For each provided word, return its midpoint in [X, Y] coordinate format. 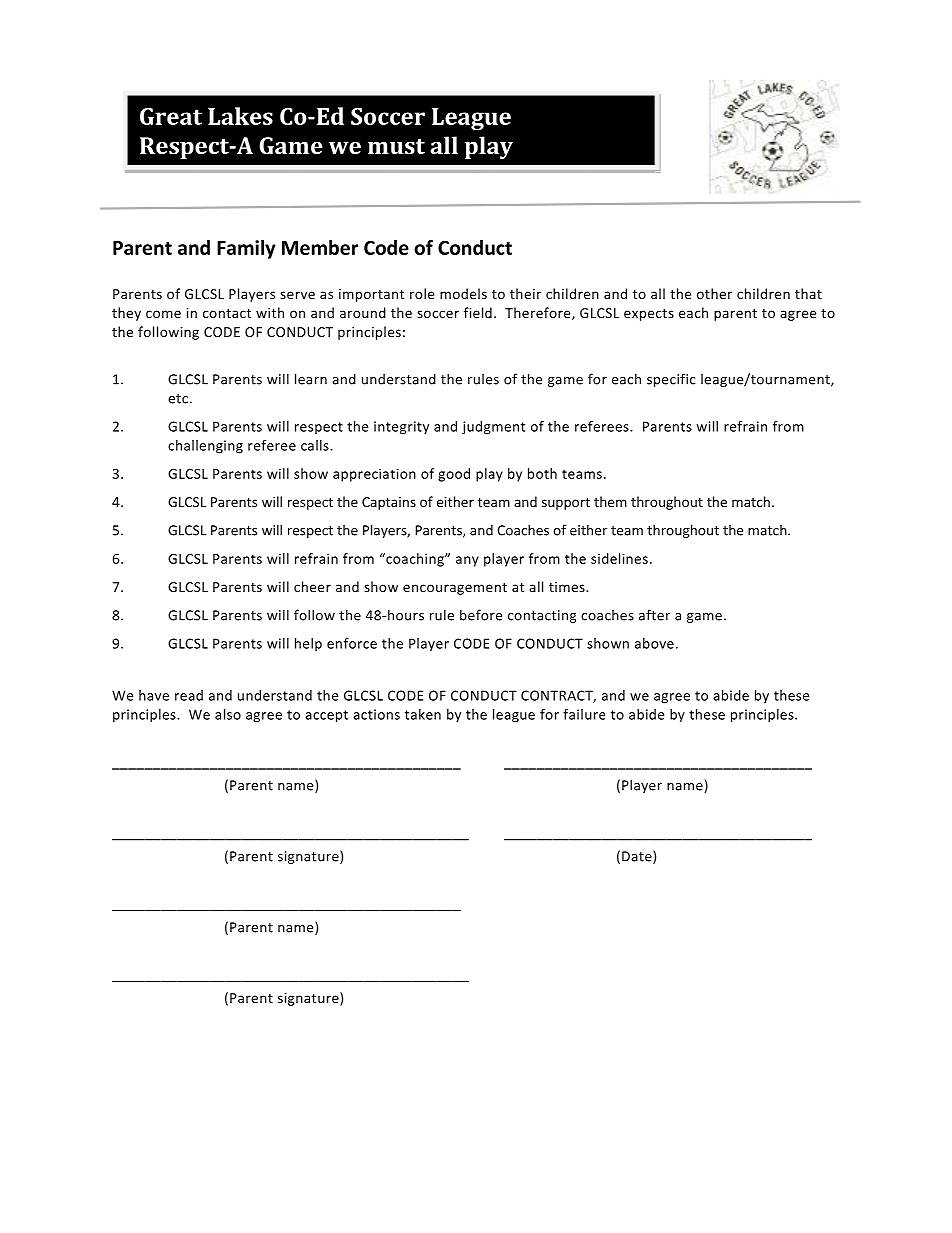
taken [423, 714]
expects [649, 315]
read [189, 695]
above [654, 643]
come [163, 314]
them [610, 501]
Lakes [240, 116]
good [454, 475]
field [478, 312]
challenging [205, 447]
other [714, 293]
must [396, 146]
